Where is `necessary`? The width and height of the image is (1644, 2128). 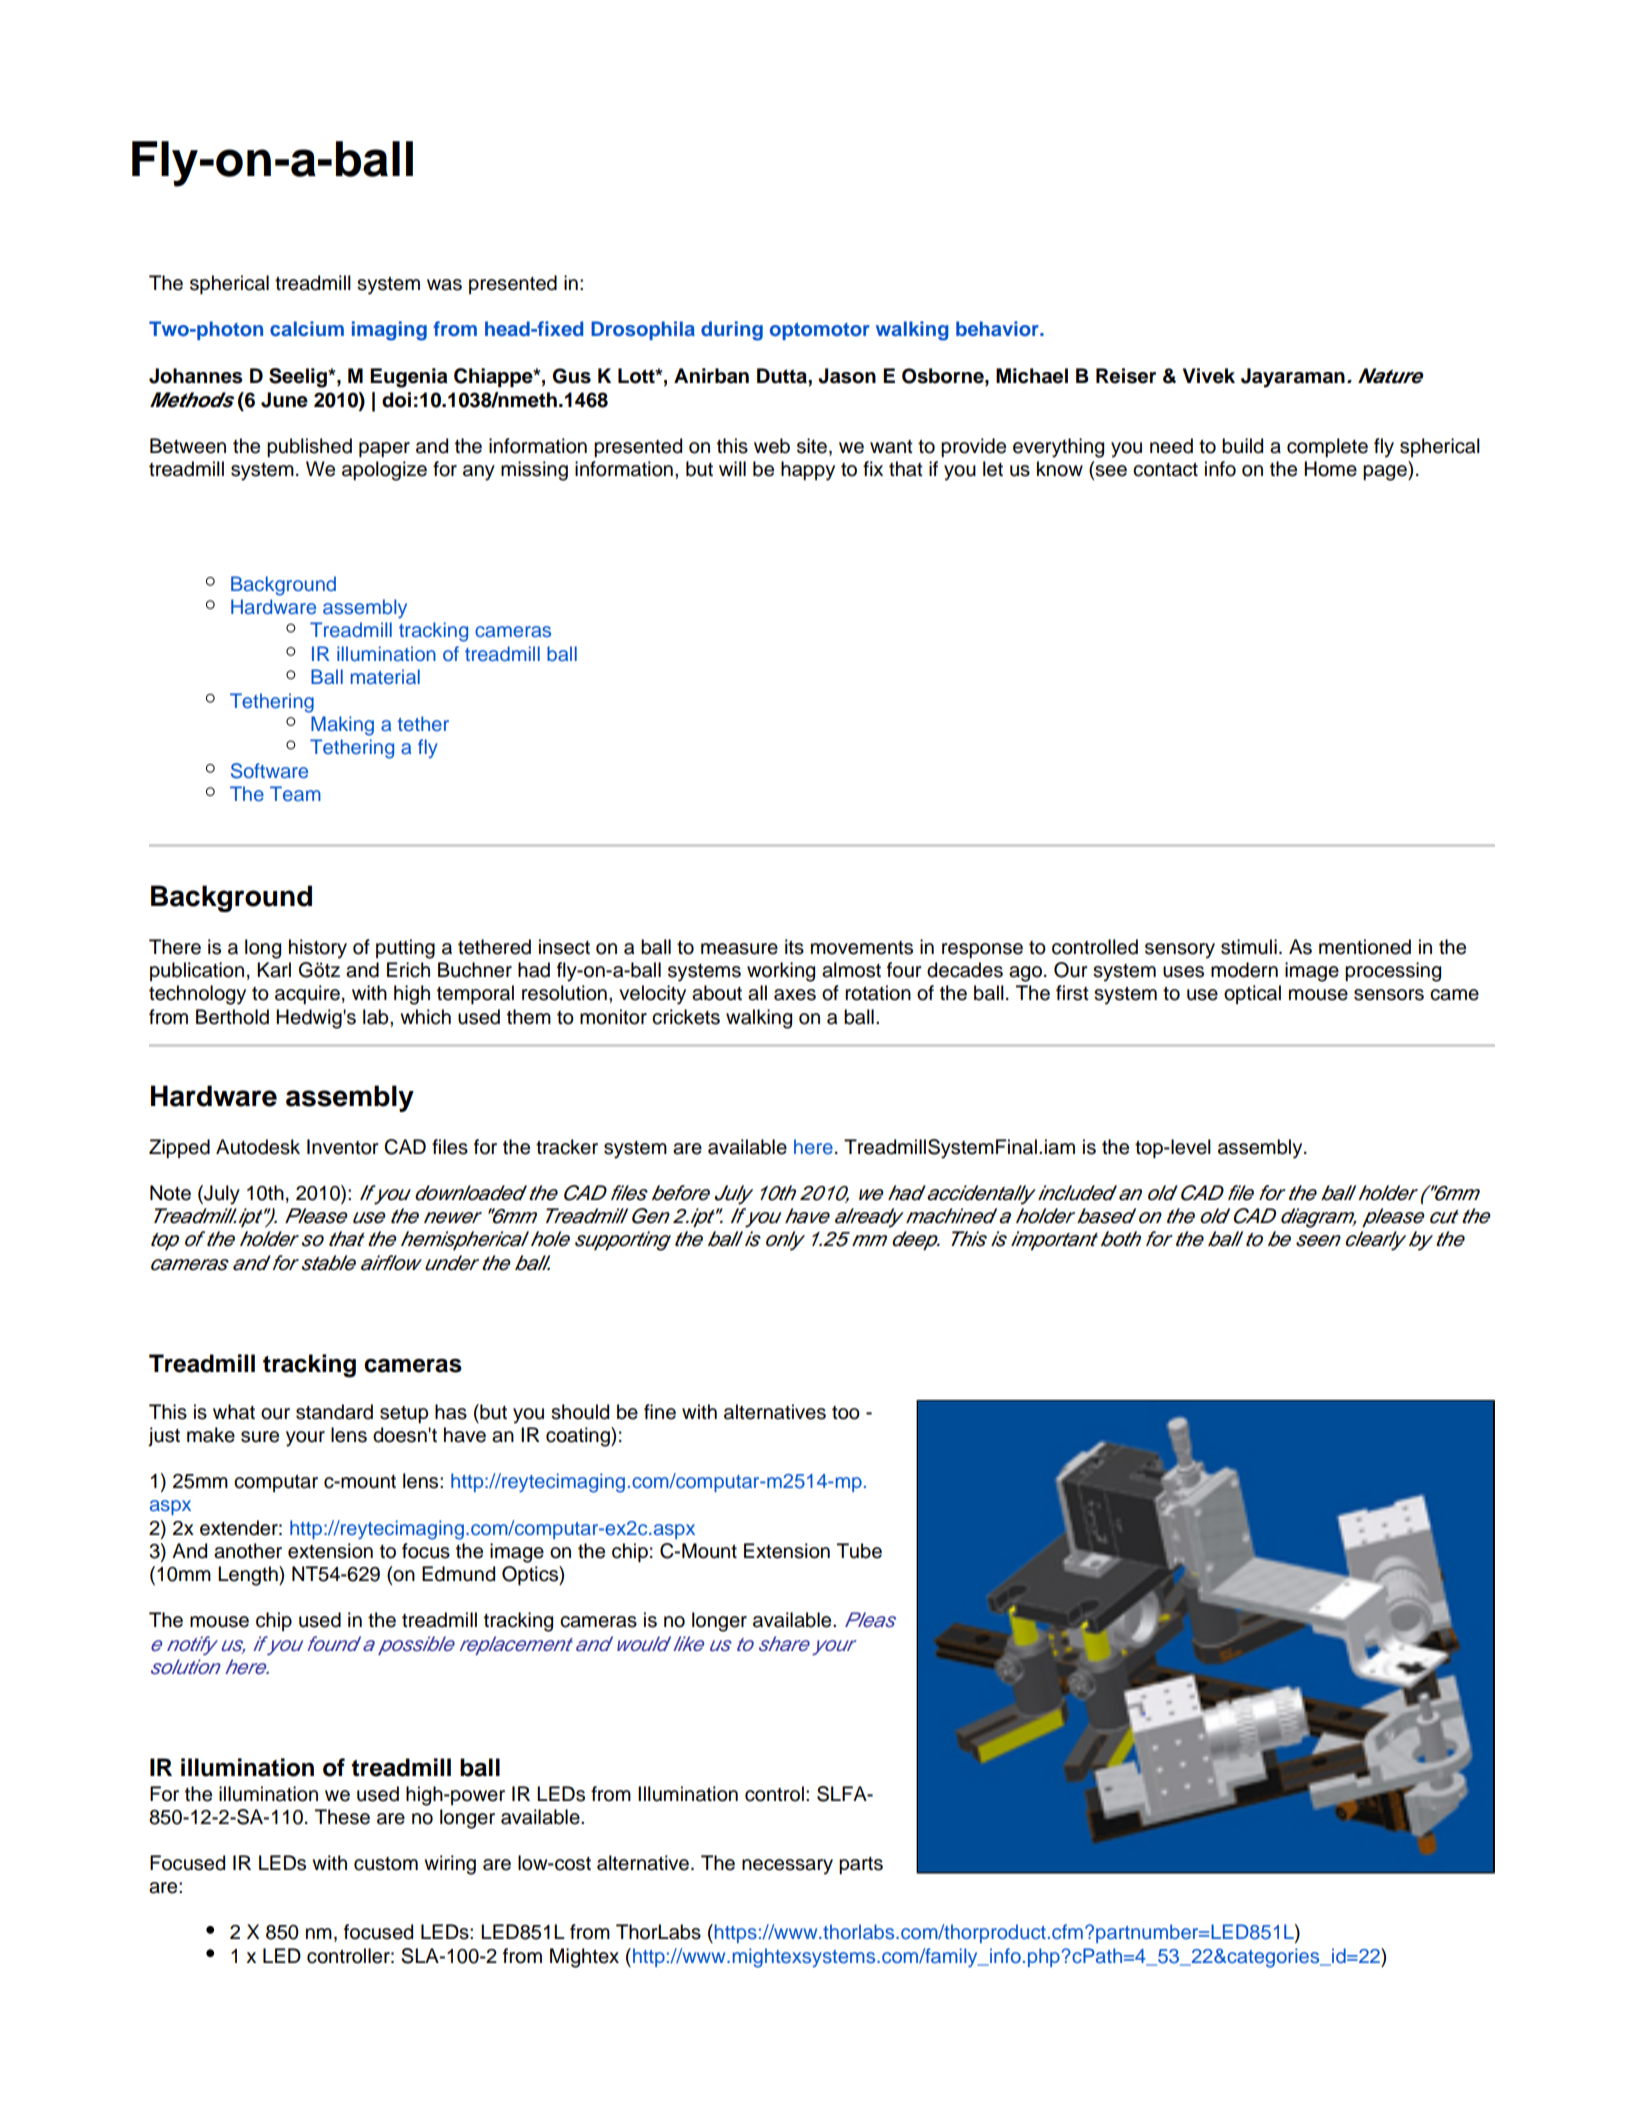
necessary is located at coordinates (787, 1867).
